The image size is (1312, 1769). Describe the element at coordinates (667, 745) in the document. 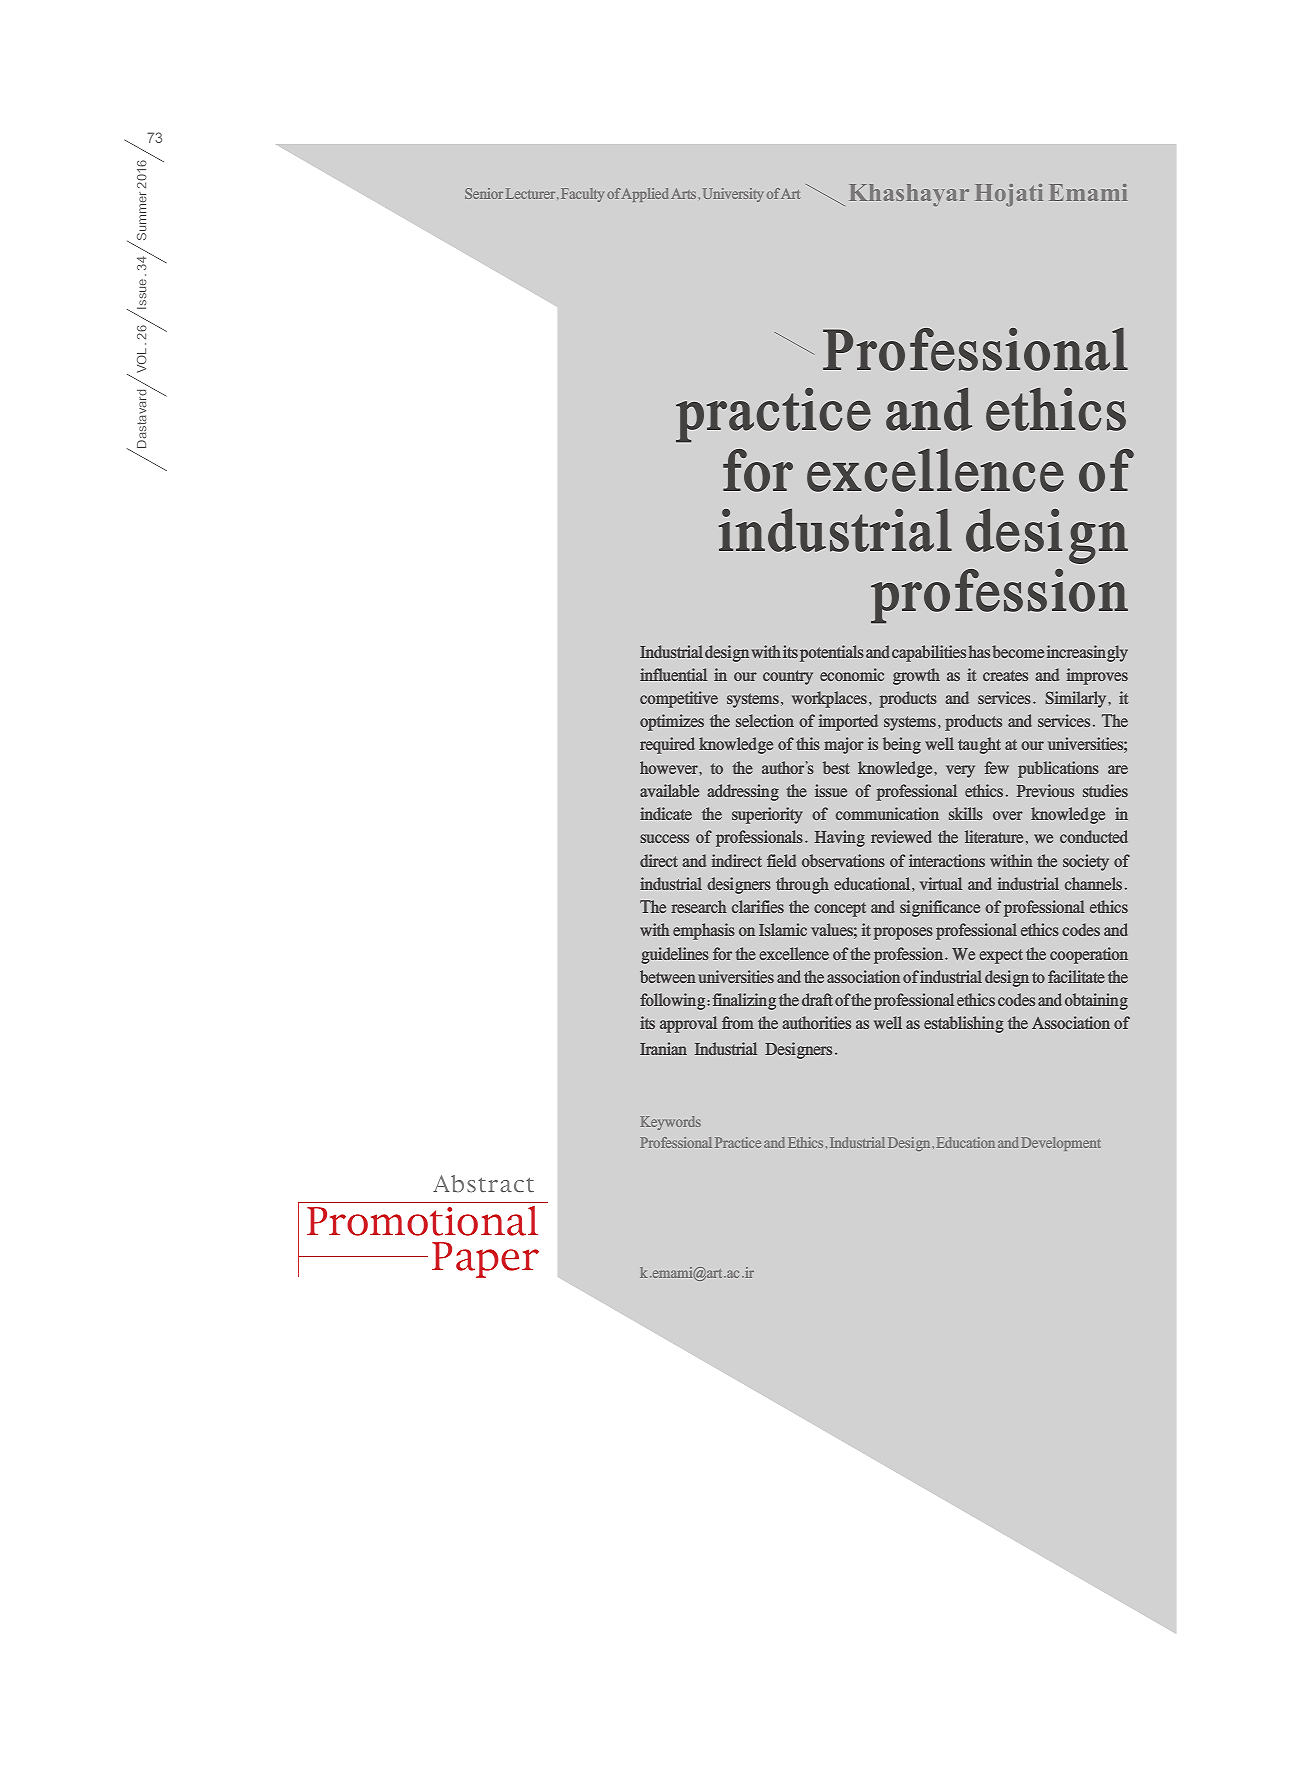

I see `required` at that location.
